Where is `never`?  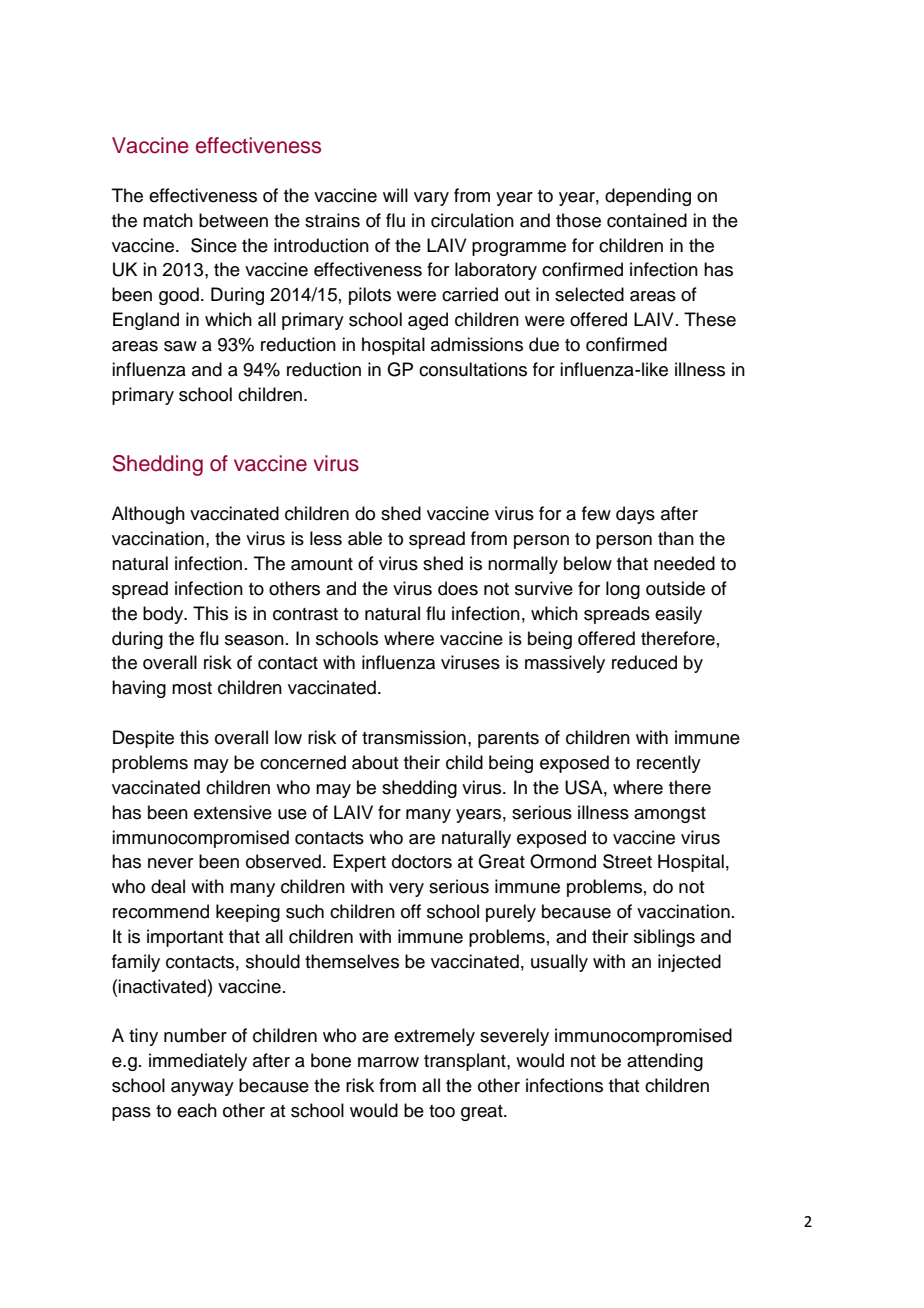
never is located at coordinates (170, 863).
